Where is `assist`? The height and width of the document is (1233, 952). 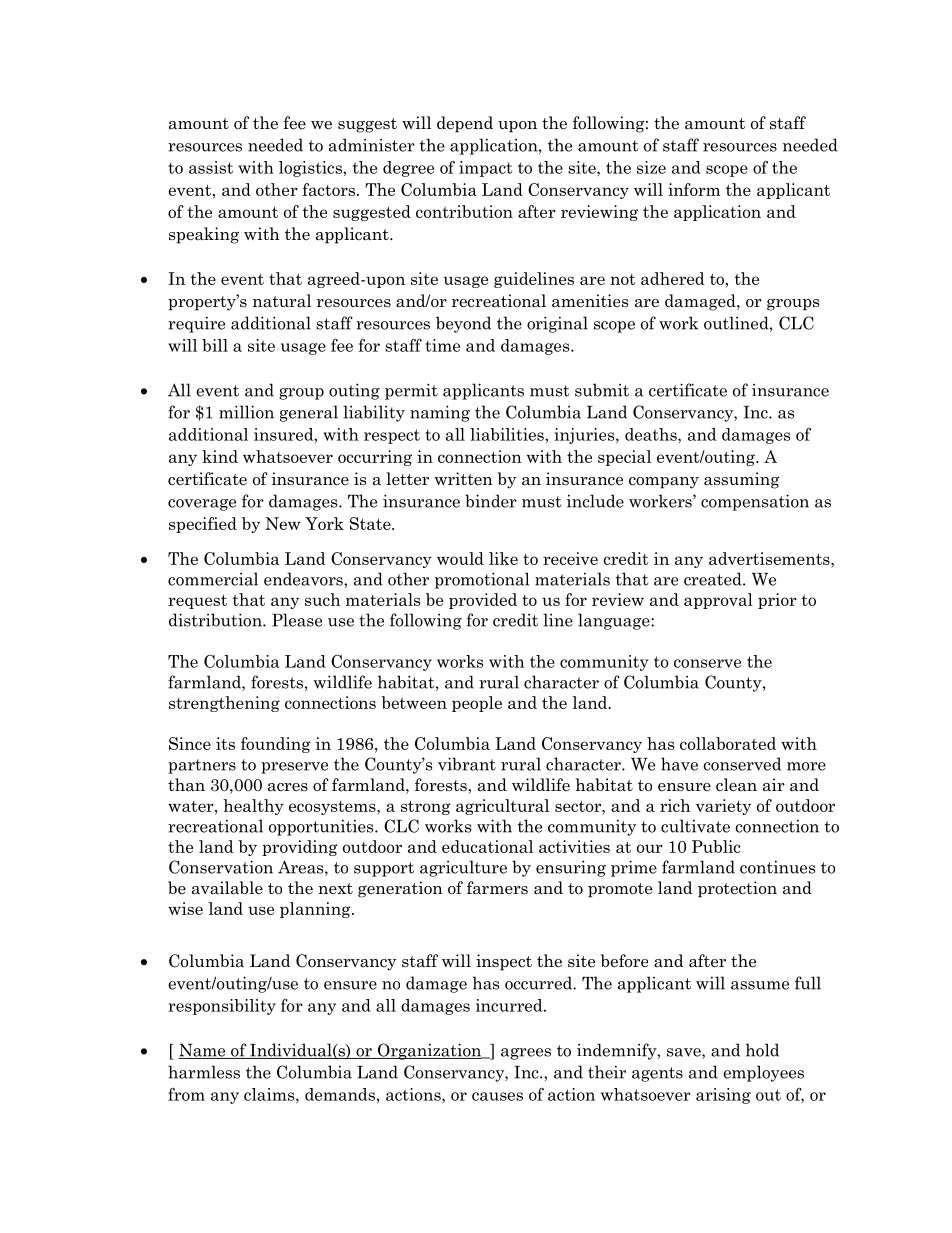 assist is located at coordinates (211, 167).
